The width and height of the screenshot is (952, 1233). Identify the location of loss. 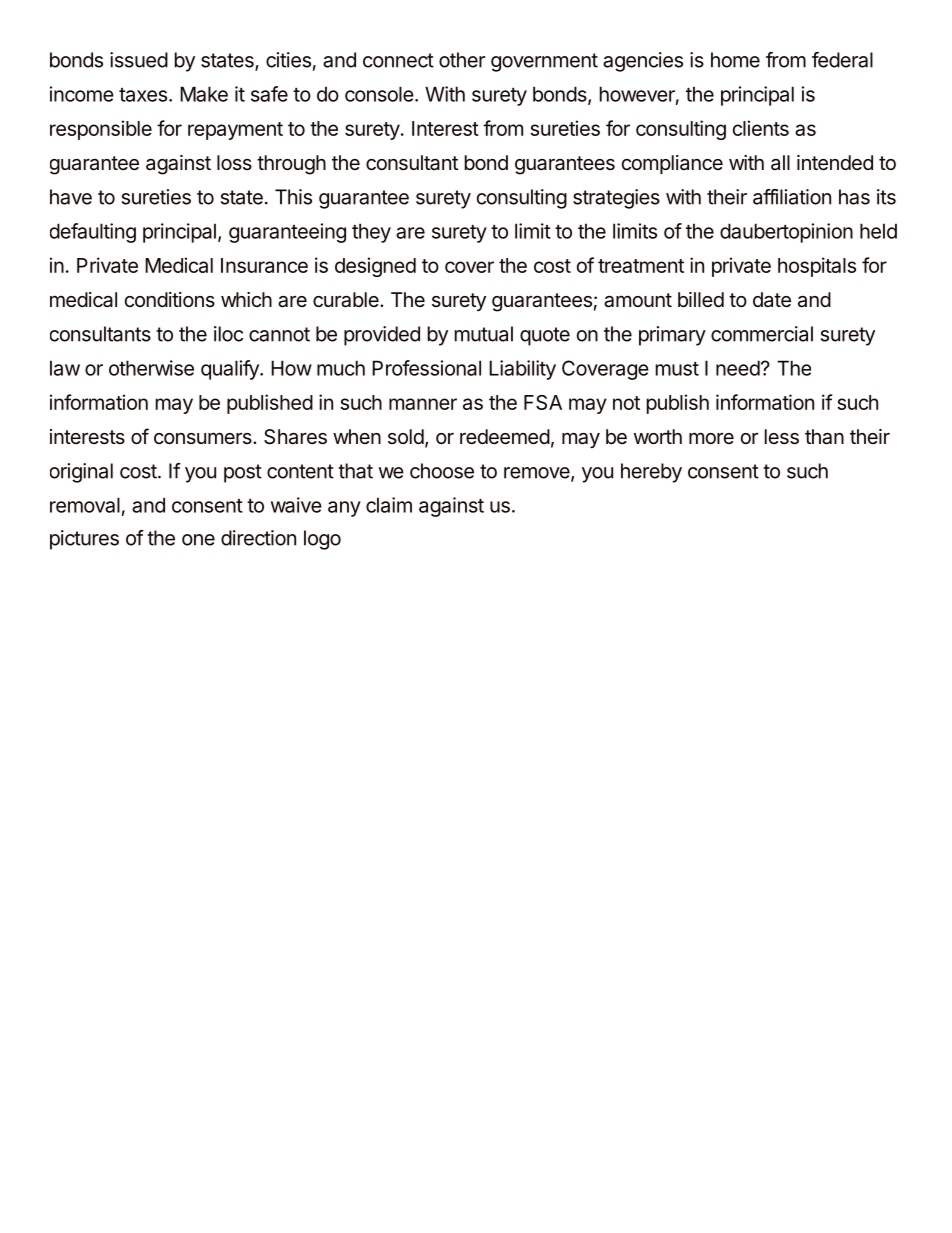
(234, 162).
